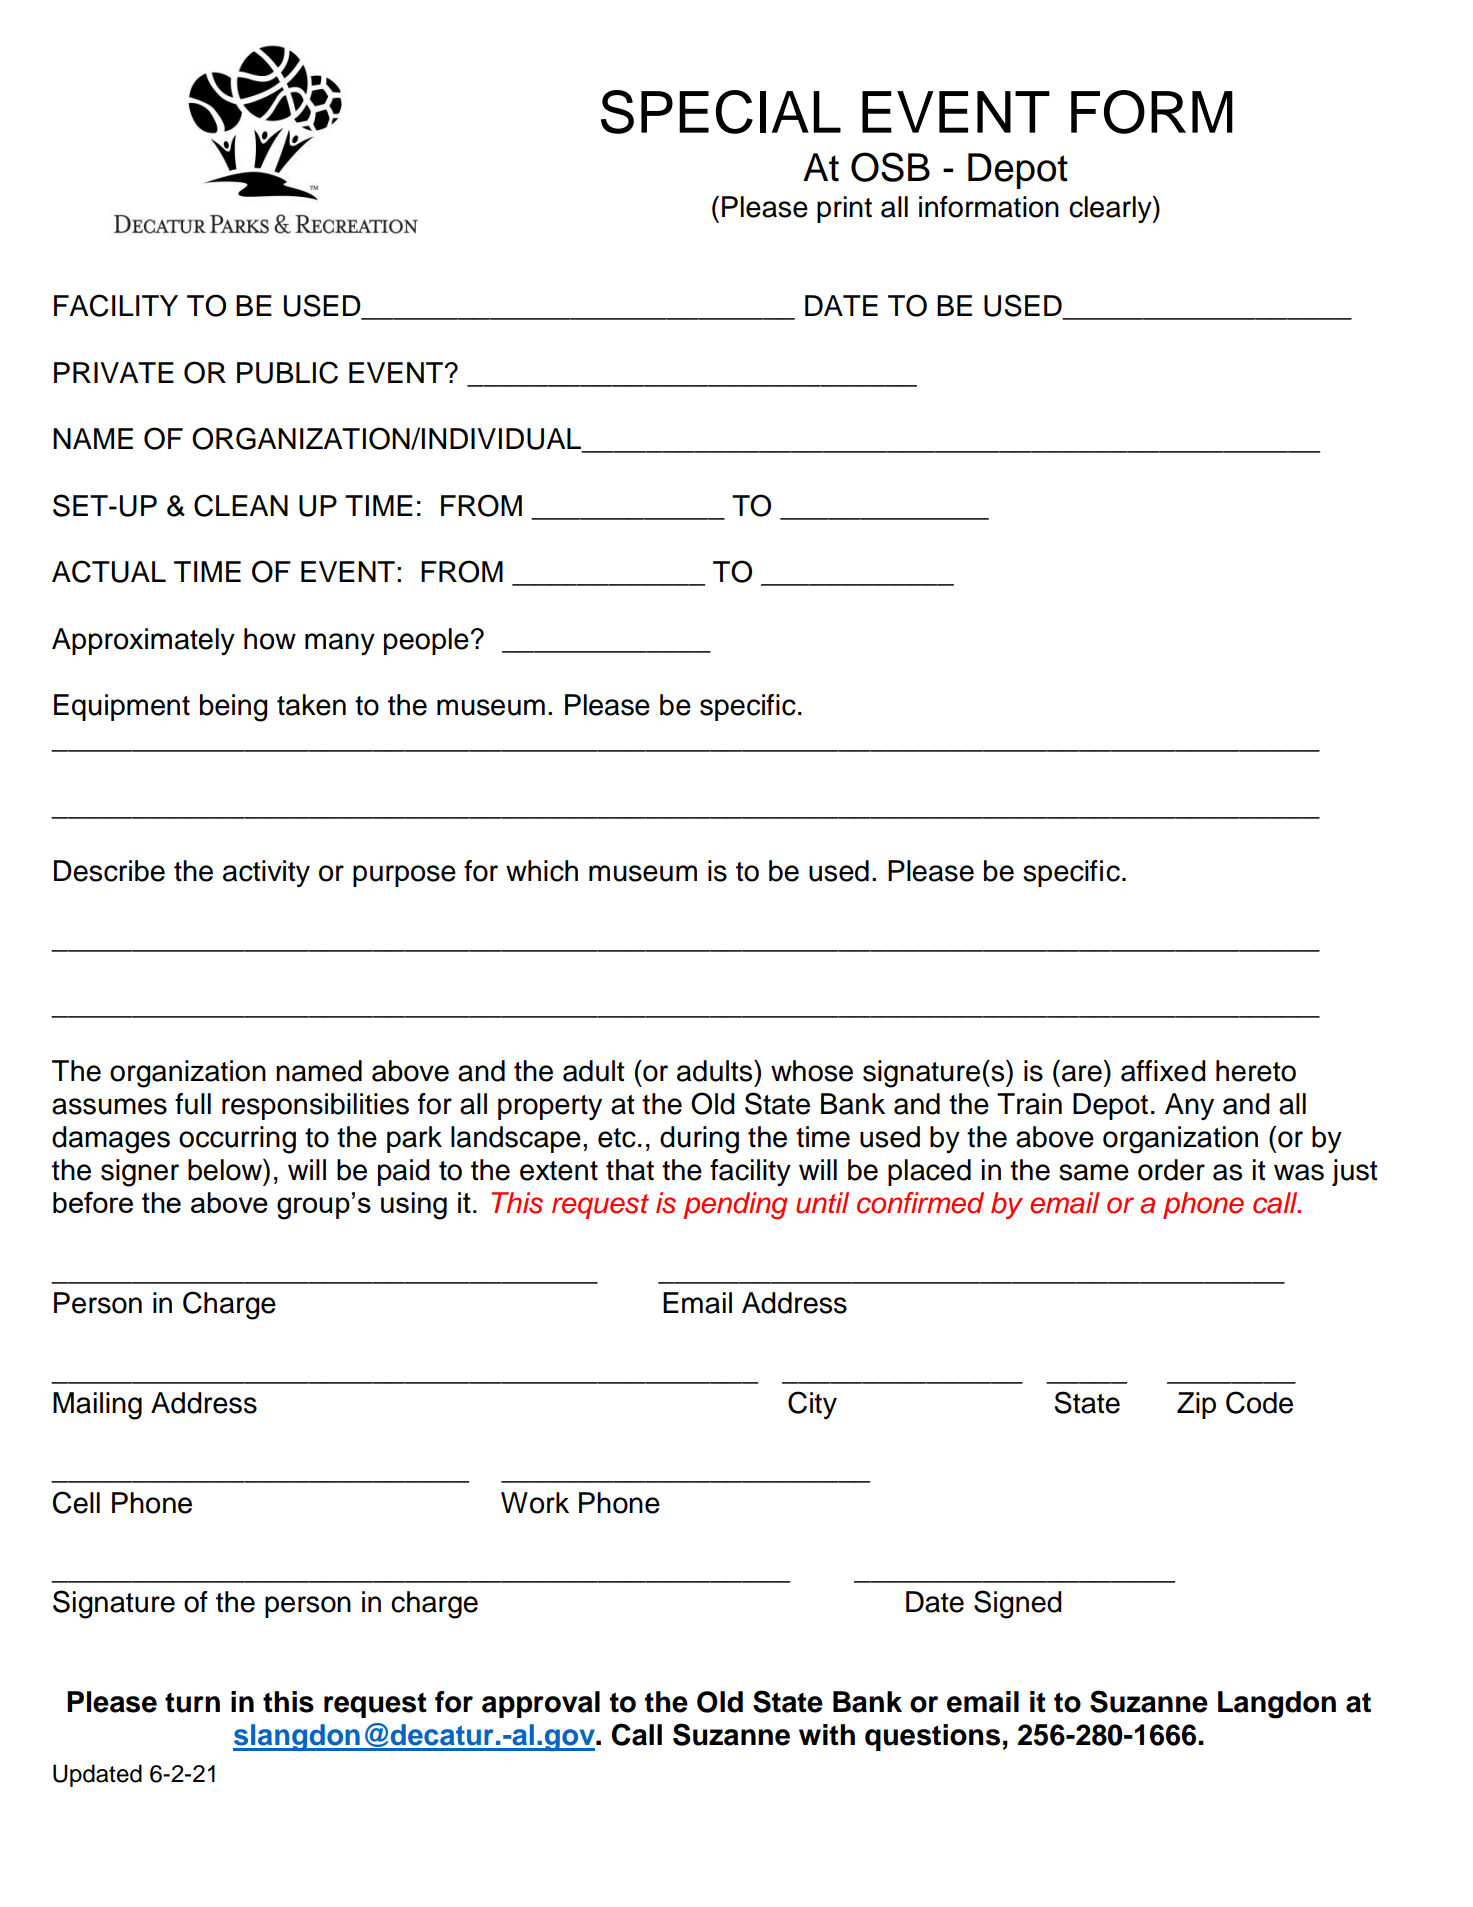 Image resolution: width=1473 pixels, height=1907 pixels. Describe the element at coordinates (735, 1206) in the document. I see `pending` at that location.
